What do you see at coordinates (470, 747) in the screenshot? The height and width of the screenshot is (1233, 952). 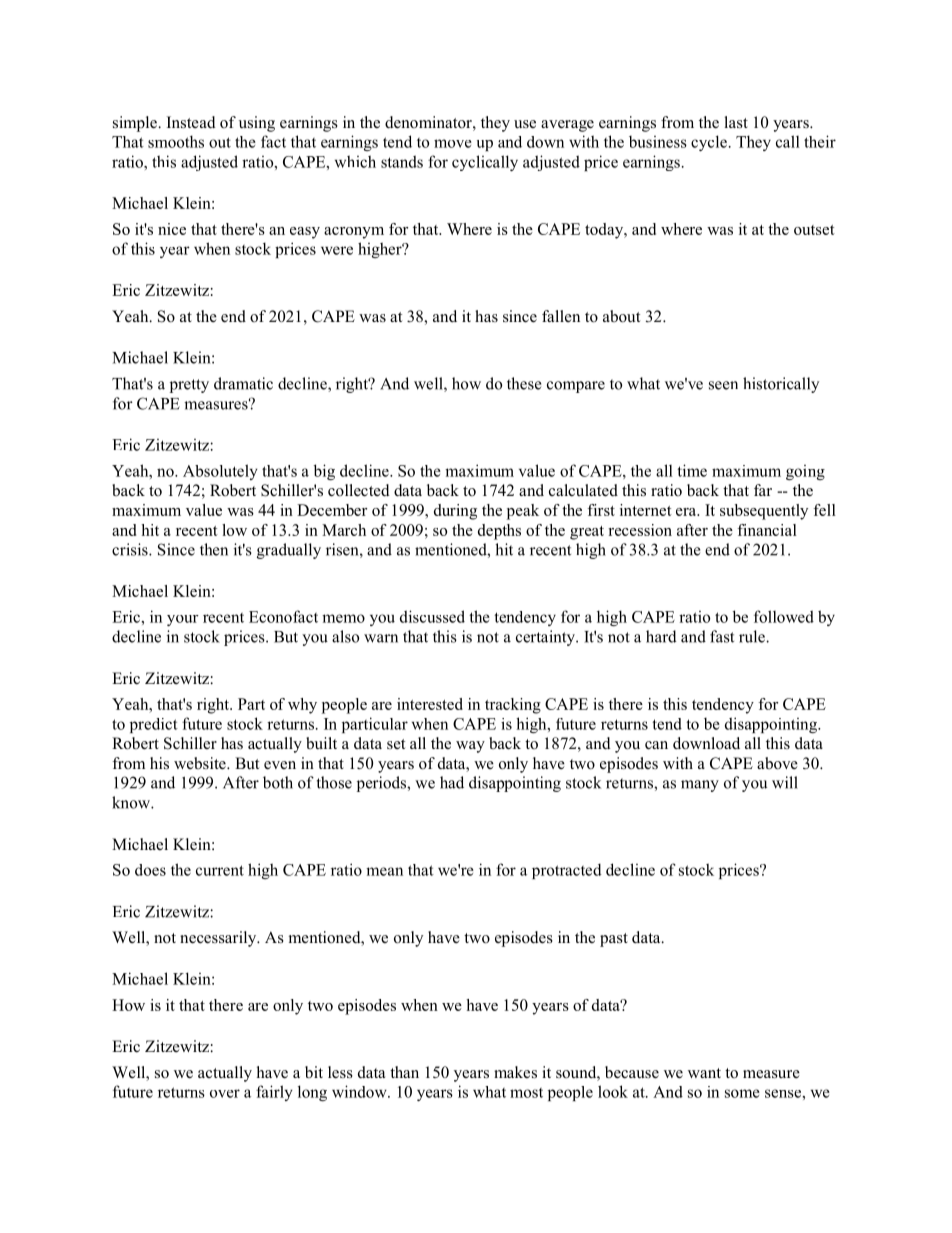 I see `way` at bounding box center [470, 747].
